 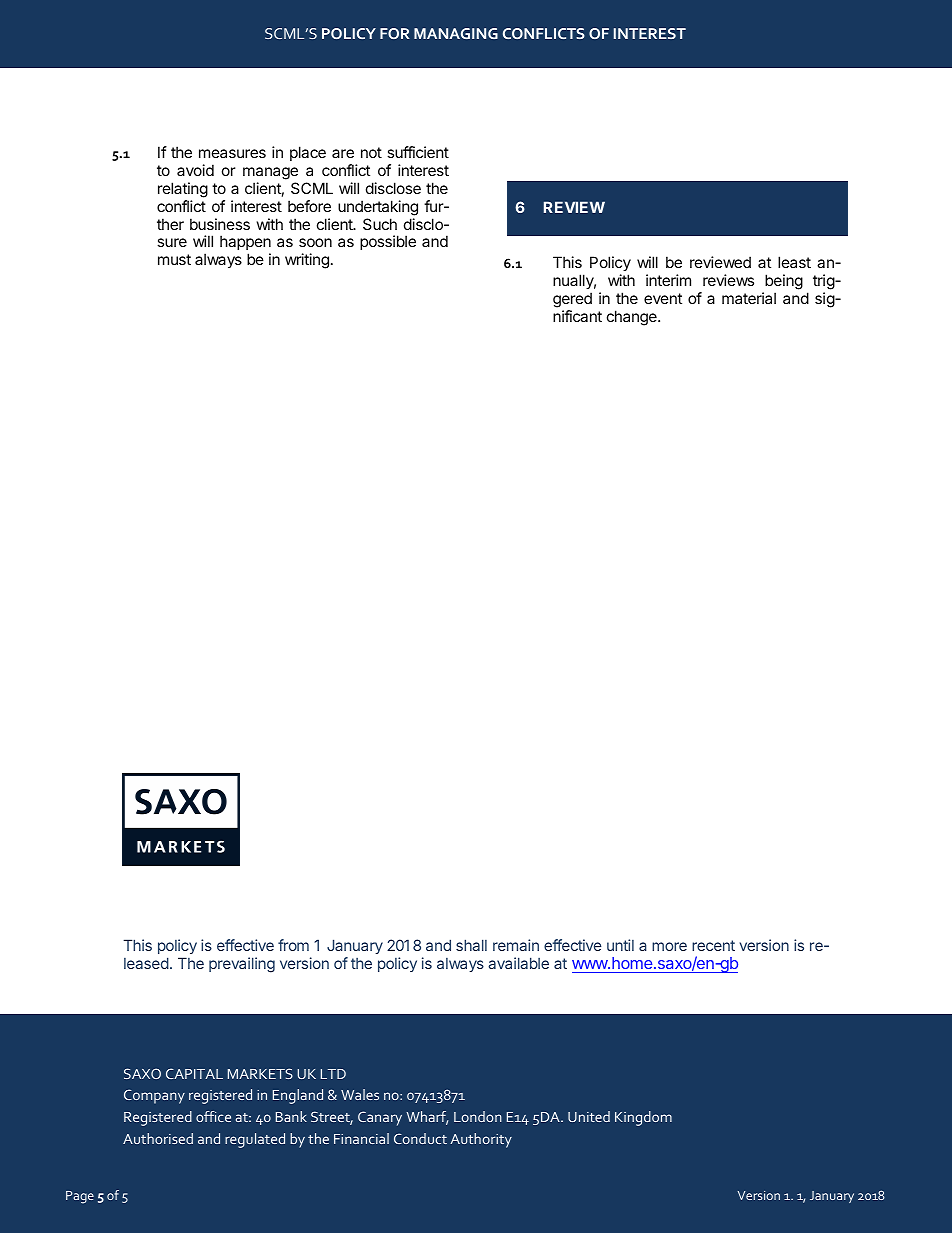 I want to click on must, so click(x=174, y=259).
